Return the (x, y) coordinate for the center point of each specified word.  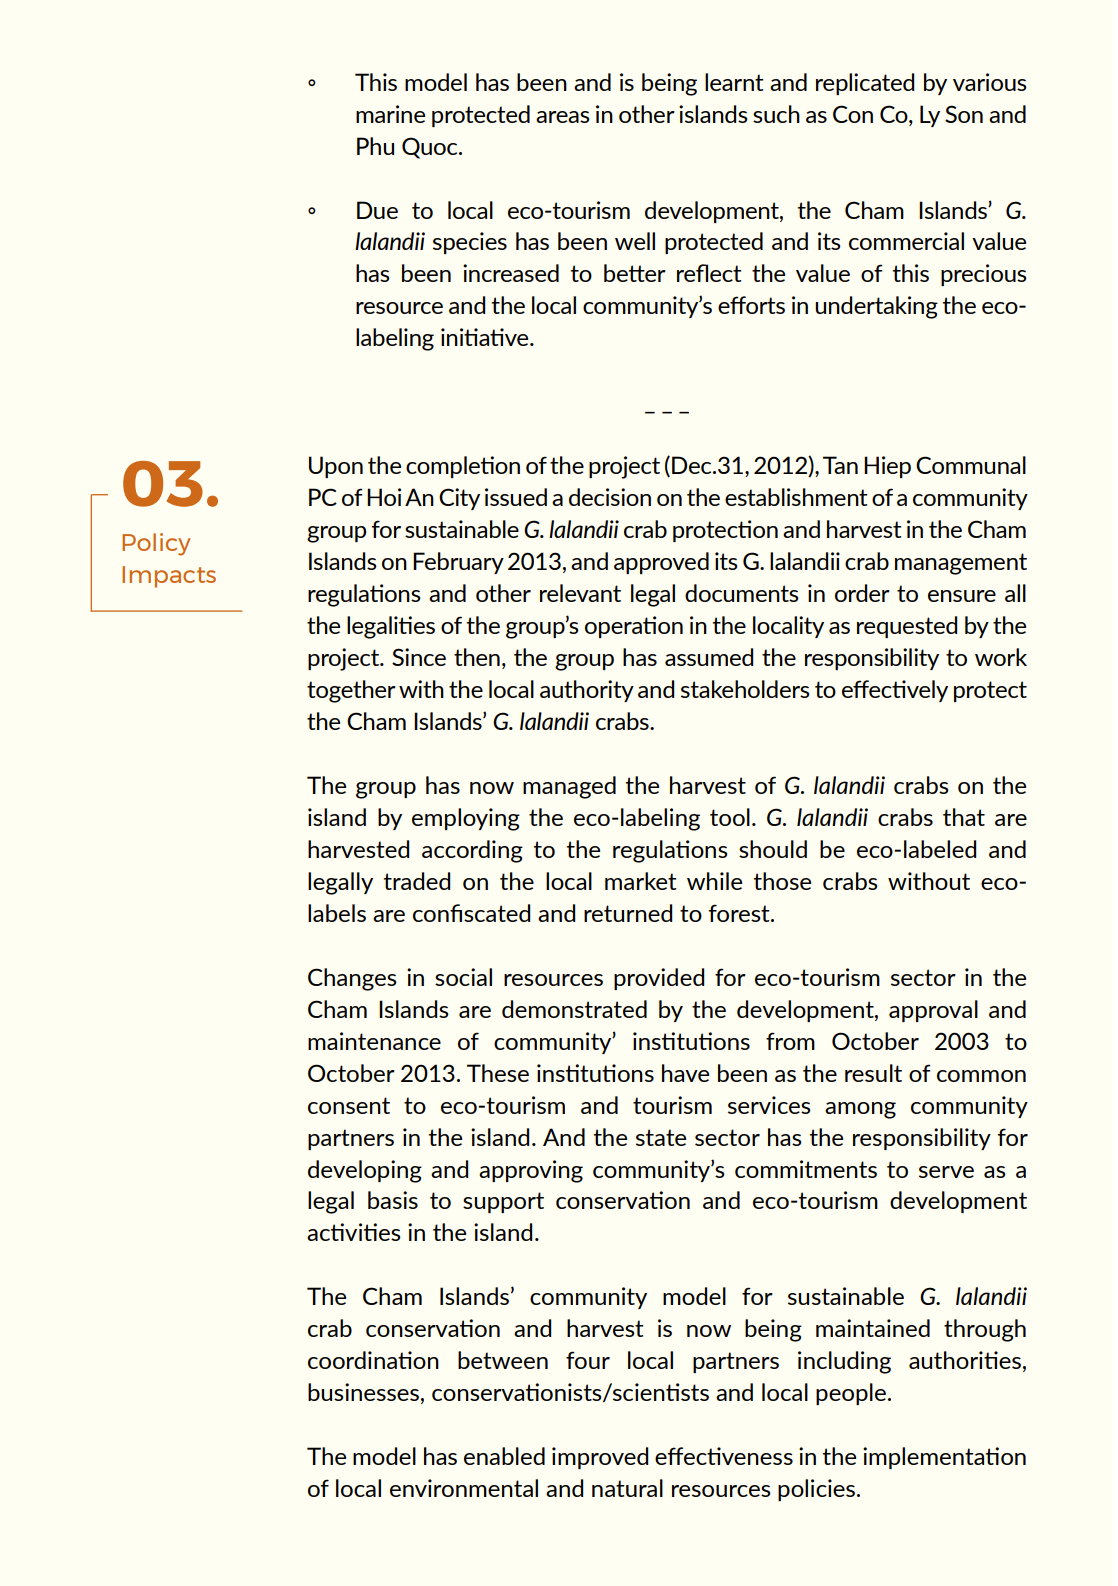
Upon (336, 467)
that (964, 817)
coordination (373, 1360)
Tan (840, 465)
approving (531, 1171)
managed (569, 787)
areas (563, 117)
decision (610, 497)
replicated (865, 84)
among (860, 1110)
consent (349, 1105)
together (351, 691)
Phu (375, 146)
